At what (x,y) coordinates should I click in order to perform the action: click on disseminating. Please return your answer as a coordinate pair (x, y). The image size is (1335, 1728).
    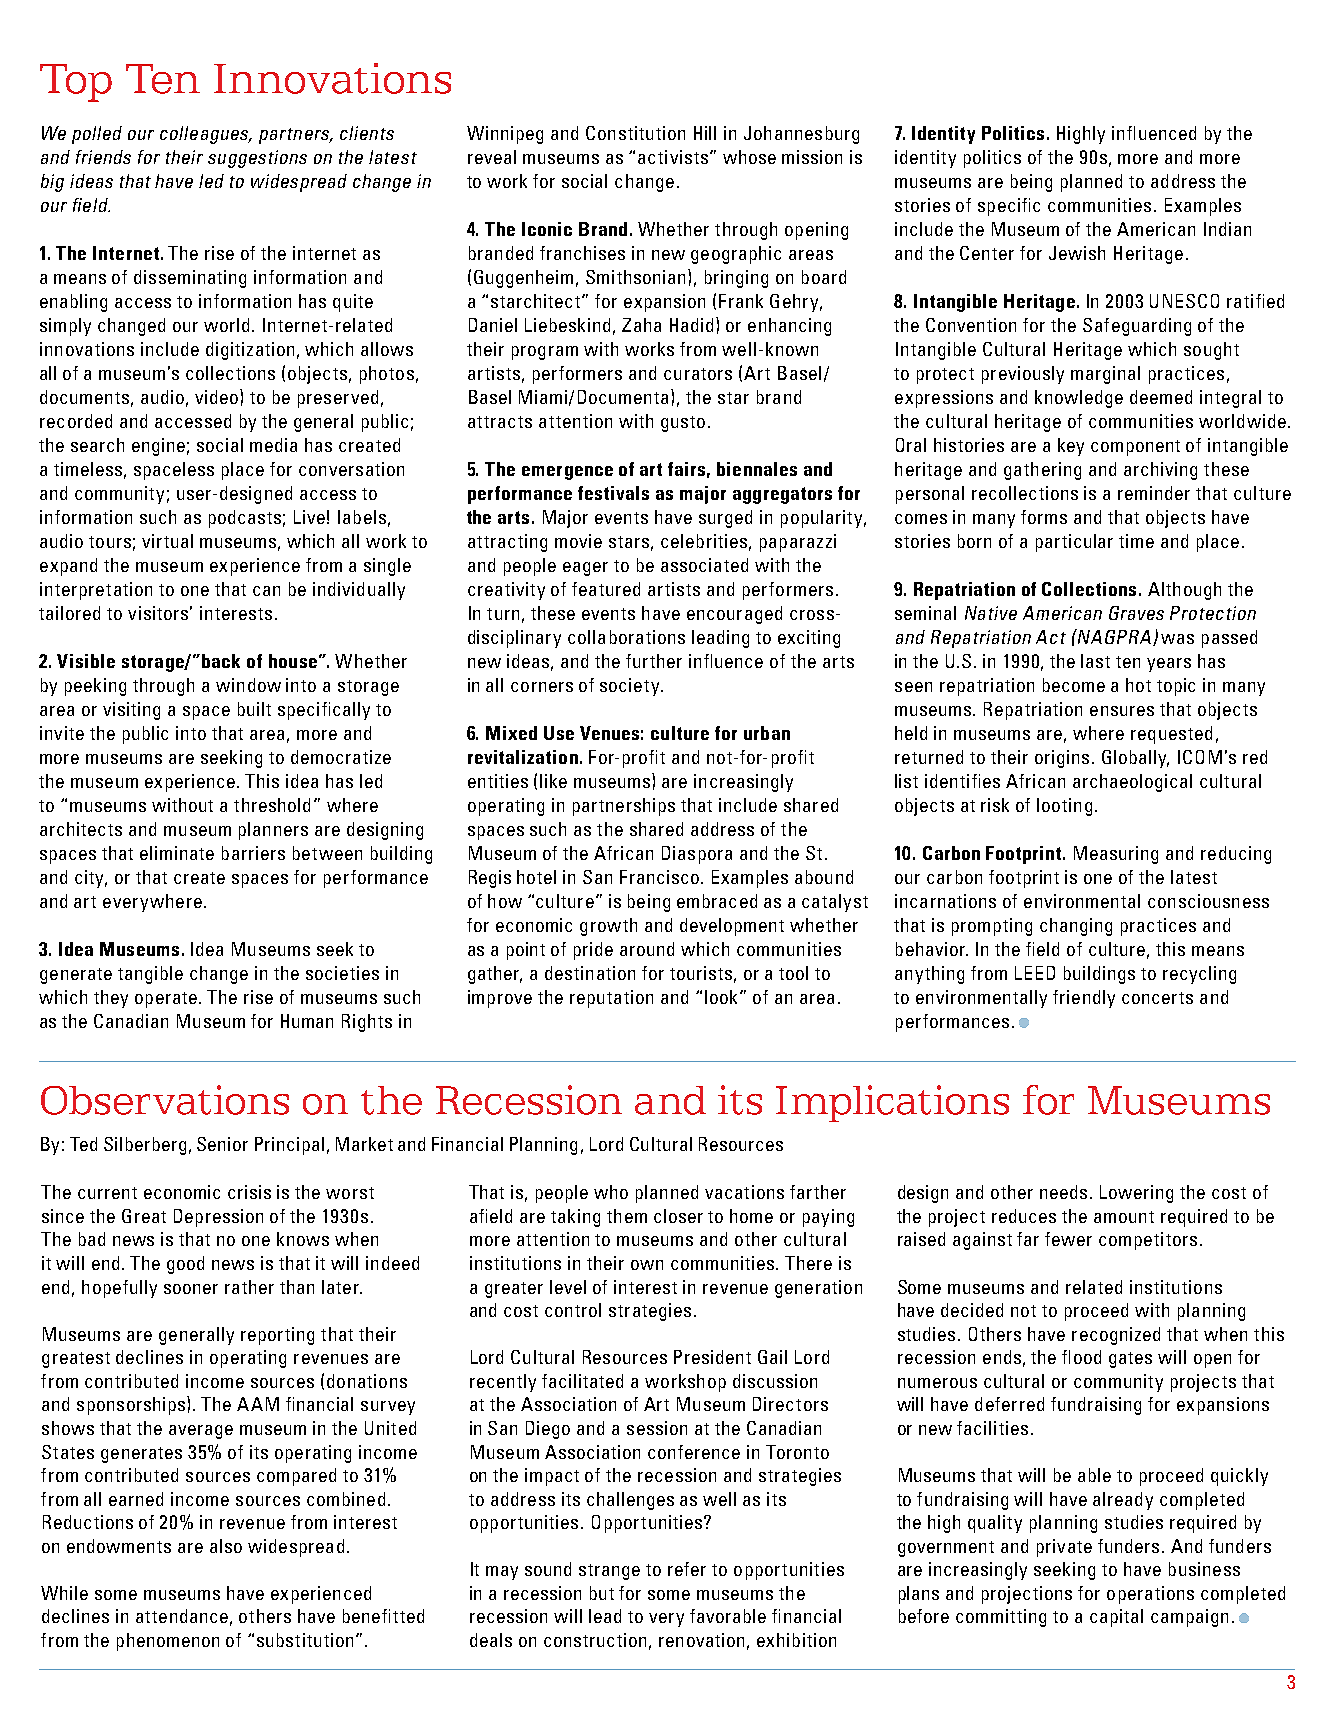
    Looking at the image, I should click on (190, 279).
